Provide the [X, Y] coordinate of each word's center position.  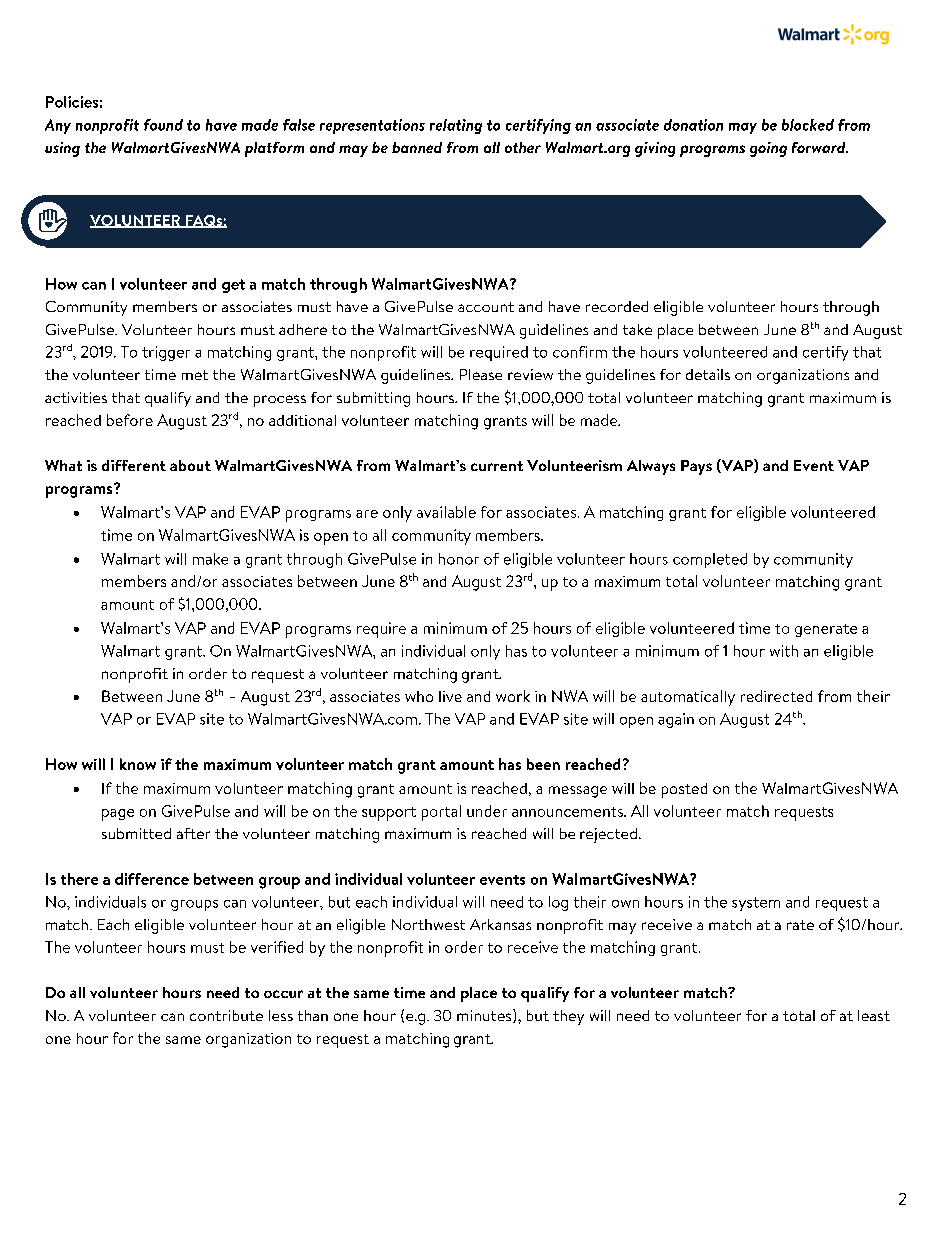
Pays [696, 467]
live [450, 696]
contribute [226, 1015]
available [446, 512]
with [784, 651]
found [163, 125]
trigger [166, 353]
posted [684, 790]
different [134, 465]
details [708, 374]
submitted [136, 833]
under [487, 811]
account [486, 307]
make [210, 559]
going [768, 149]
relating [456, 126]
